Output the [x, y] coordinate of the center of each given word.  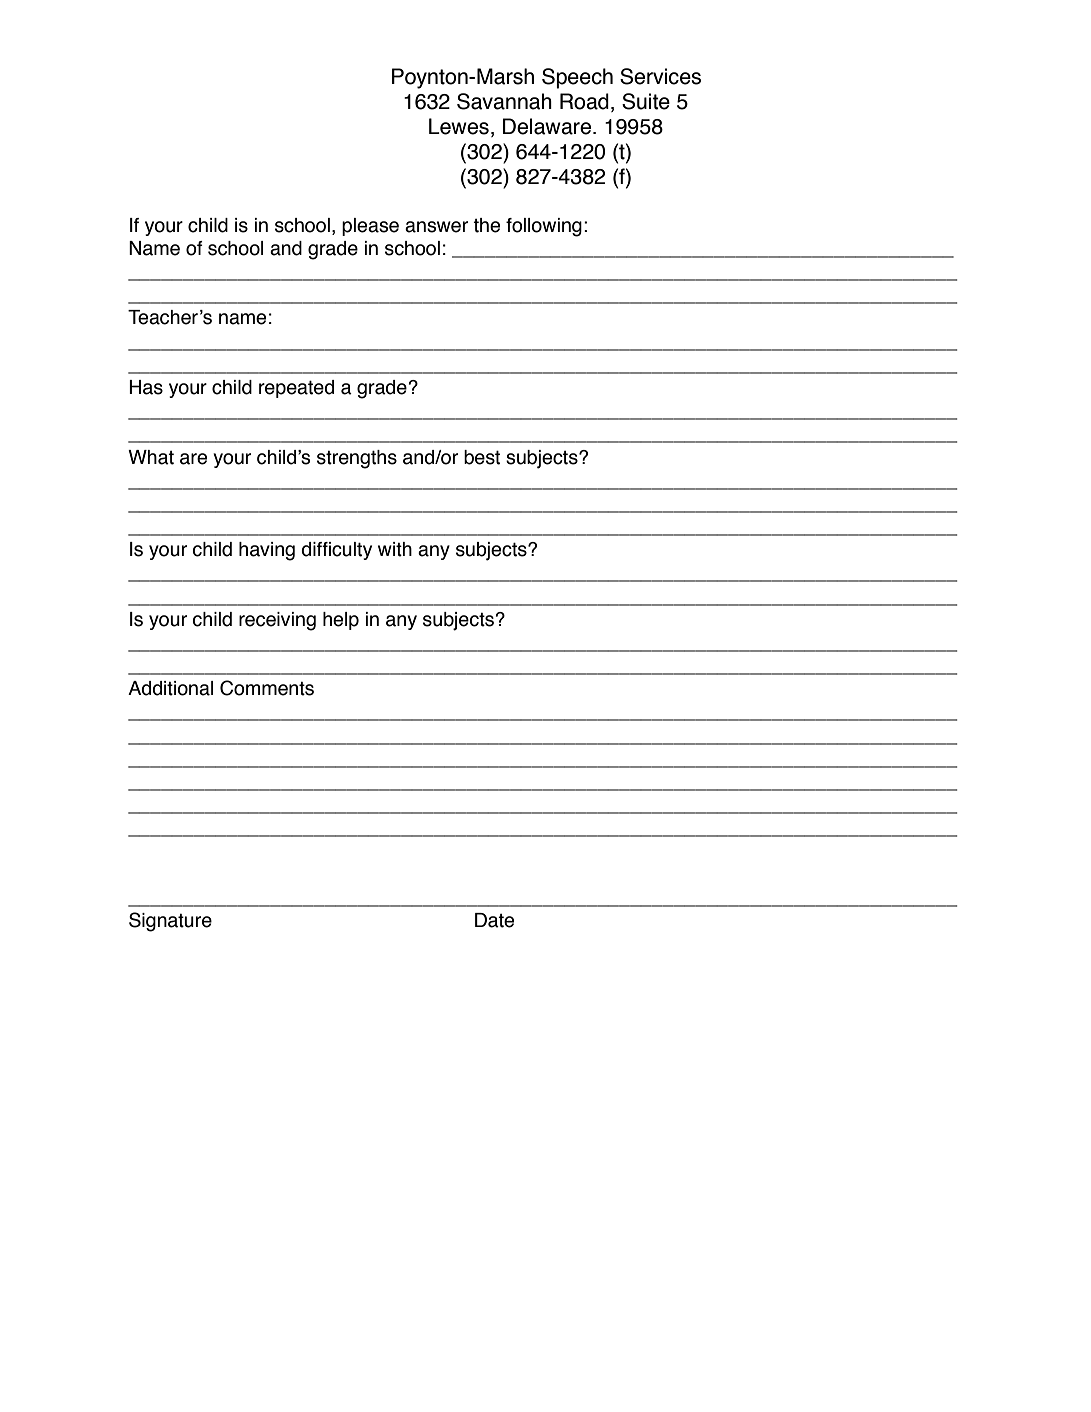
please [370, 227]
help [341, 621]
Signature [170, 922]
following [544, 227]
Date [494, 920]
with [395, 549]
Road [584, 101]
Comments [267, 688]
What [151, 457]
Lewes [459, 126]
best [482, 457]
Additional [170, 688]
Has [146, 387]
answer [436, 227]
